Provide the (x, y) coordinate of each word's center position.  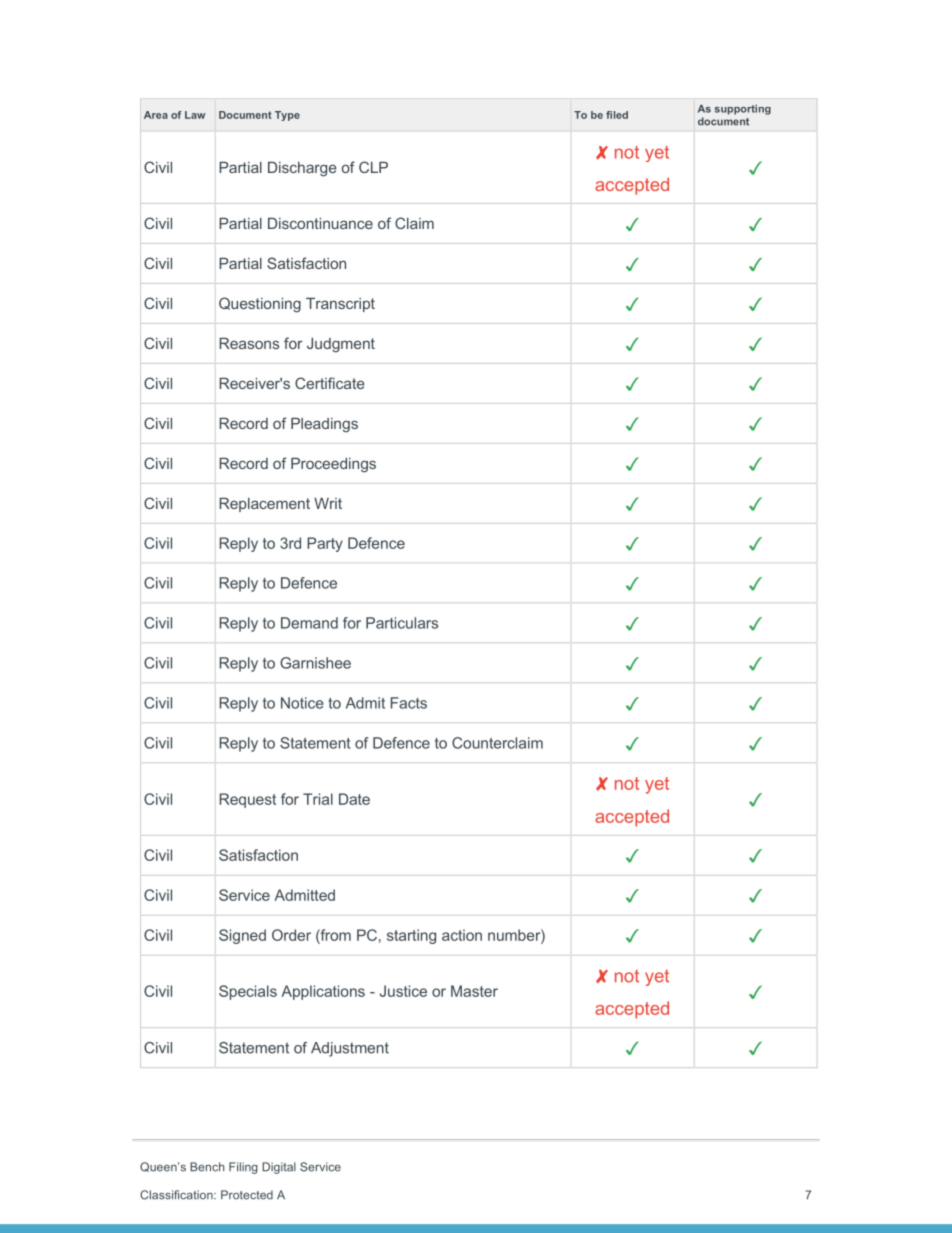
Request (247, 800)
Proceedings (333, 465)
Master (474, 991)
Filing (243, 1168)
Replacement (264, 505)
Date (354, 799)
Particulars (402, 623)
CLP (373, 167)
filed (617, 115)
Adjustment (350, 1049)
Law (195, 115)
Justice (403, 991)
